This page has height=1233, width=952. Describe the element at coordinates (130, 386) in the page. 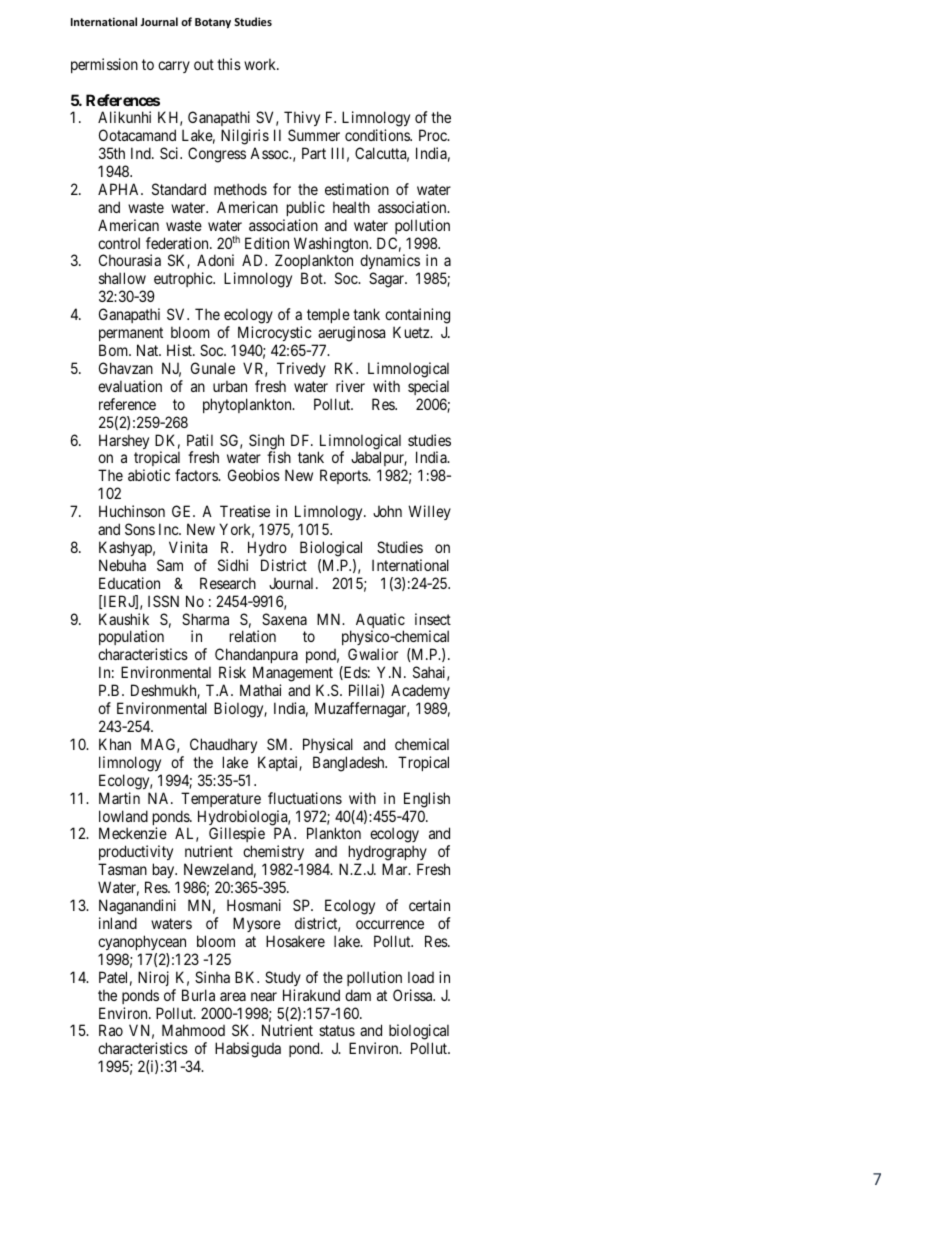

I see `evaluation` at that location.
